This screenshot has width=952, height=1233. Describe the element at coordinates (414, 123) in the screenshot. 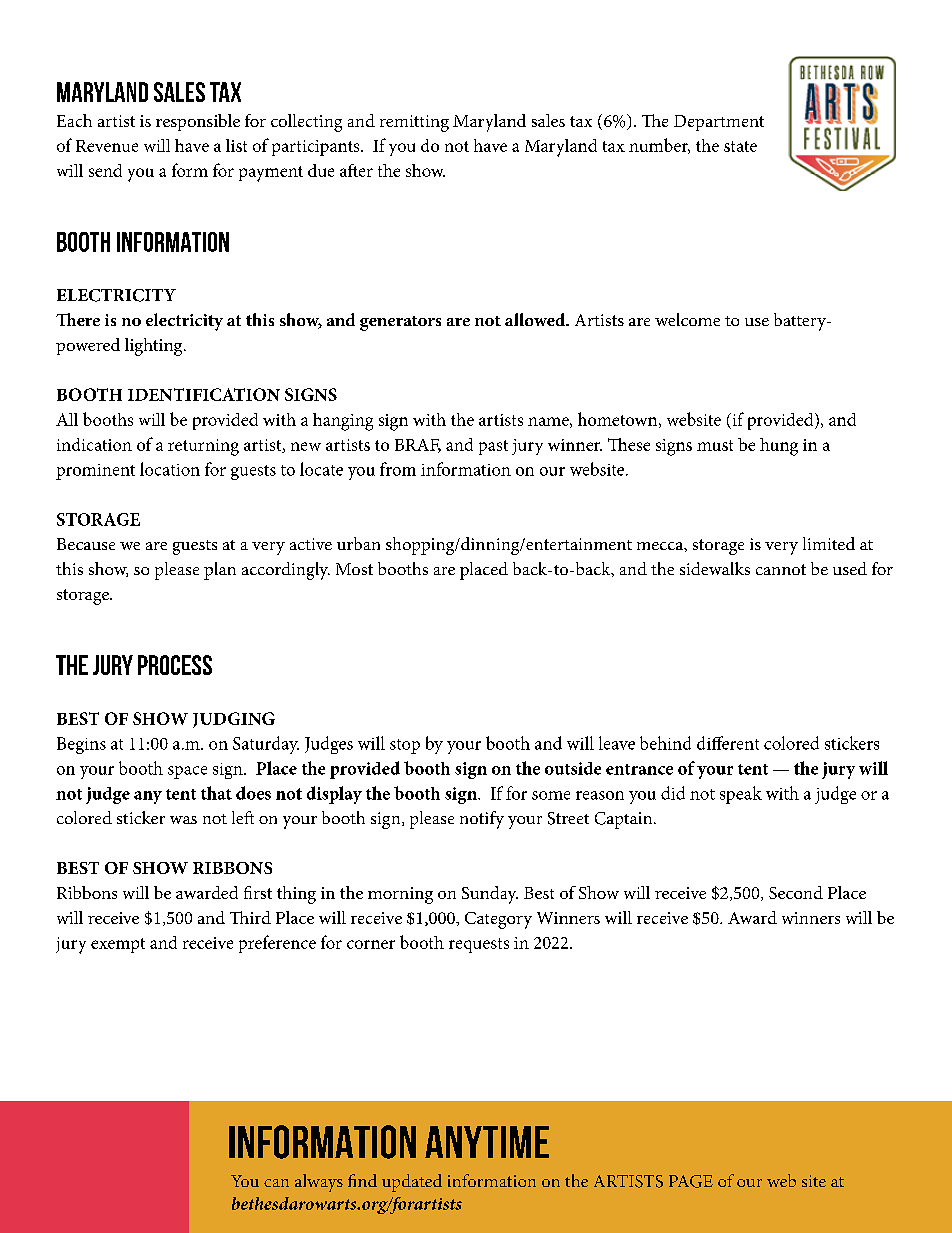

I see `remitting` at that location.
